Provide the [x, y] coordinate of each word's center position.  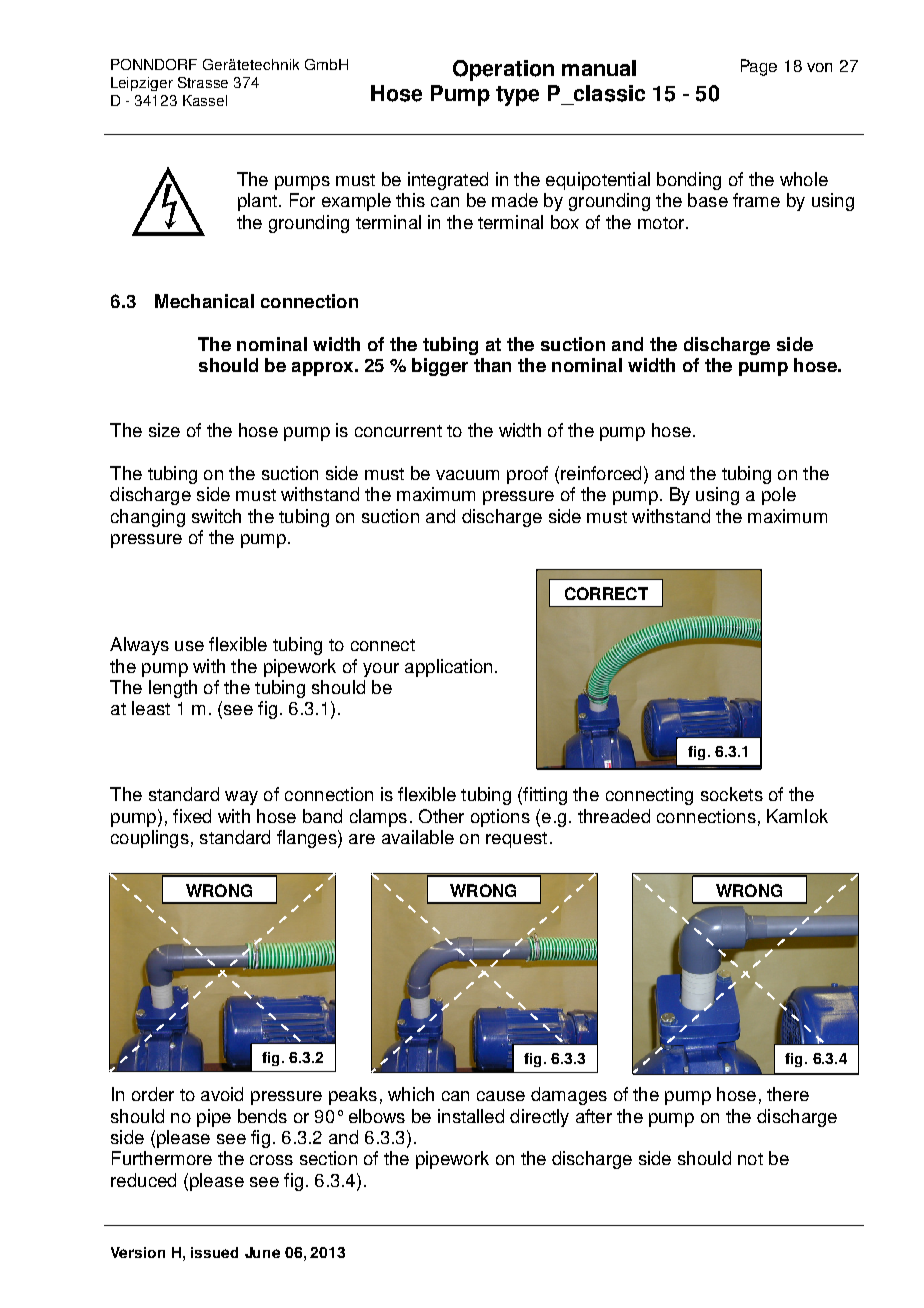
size [164, 430]
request [516, 840]
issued [214, 1252]
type [517, 96]
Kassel [205, 100]
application [448, 668]
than [492, 365]
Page [759, 67]
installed [471, 1116]
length [173, 689]
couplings [150, 839]
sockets [732, 794]
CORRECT [606, 593]
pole [779, 496]
